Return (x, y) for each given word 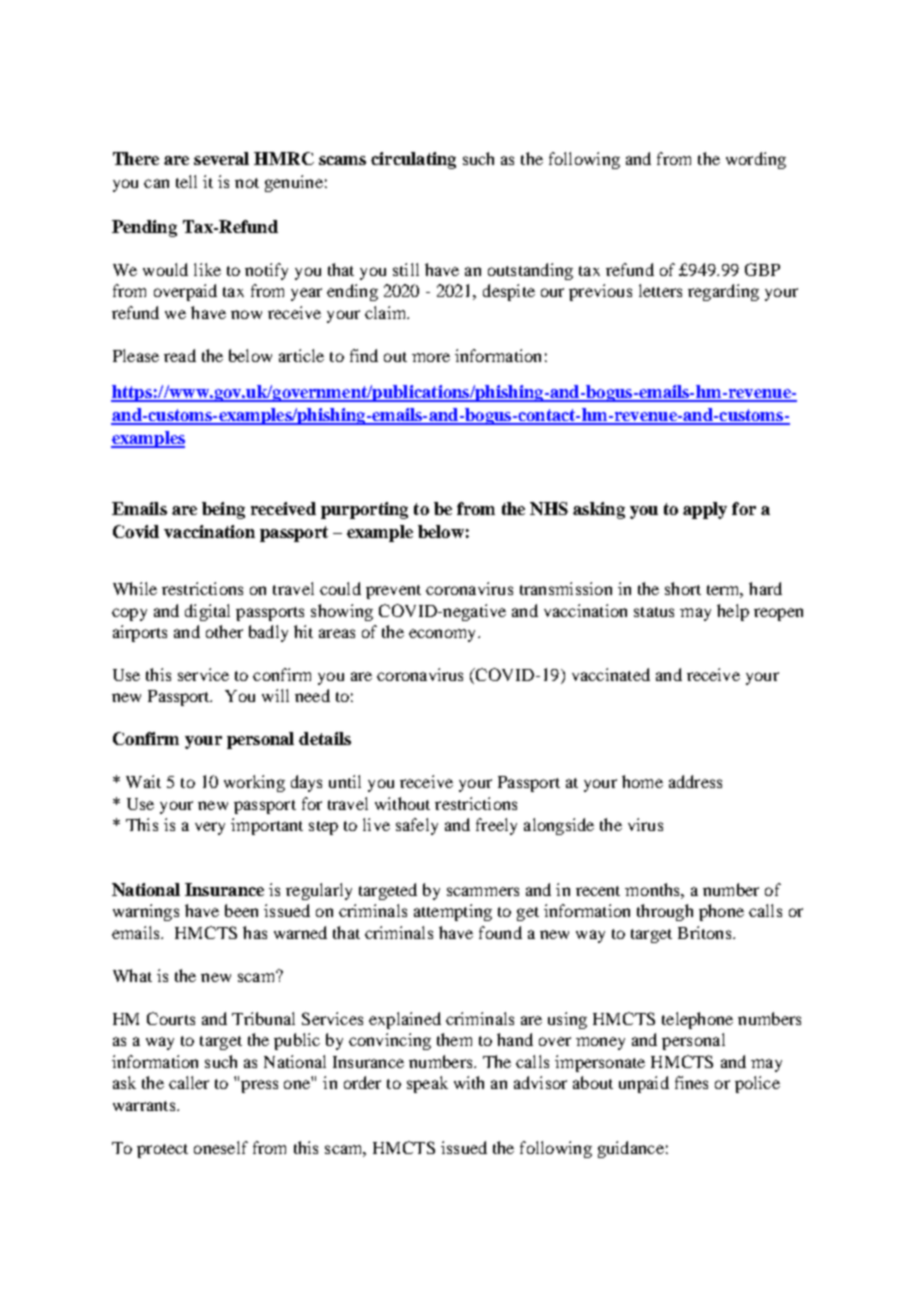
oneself (221, 1147)
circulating (413, 160)
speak (427, 1084)
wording (756, 160)
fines (691, 1082)
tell (186, 181)
